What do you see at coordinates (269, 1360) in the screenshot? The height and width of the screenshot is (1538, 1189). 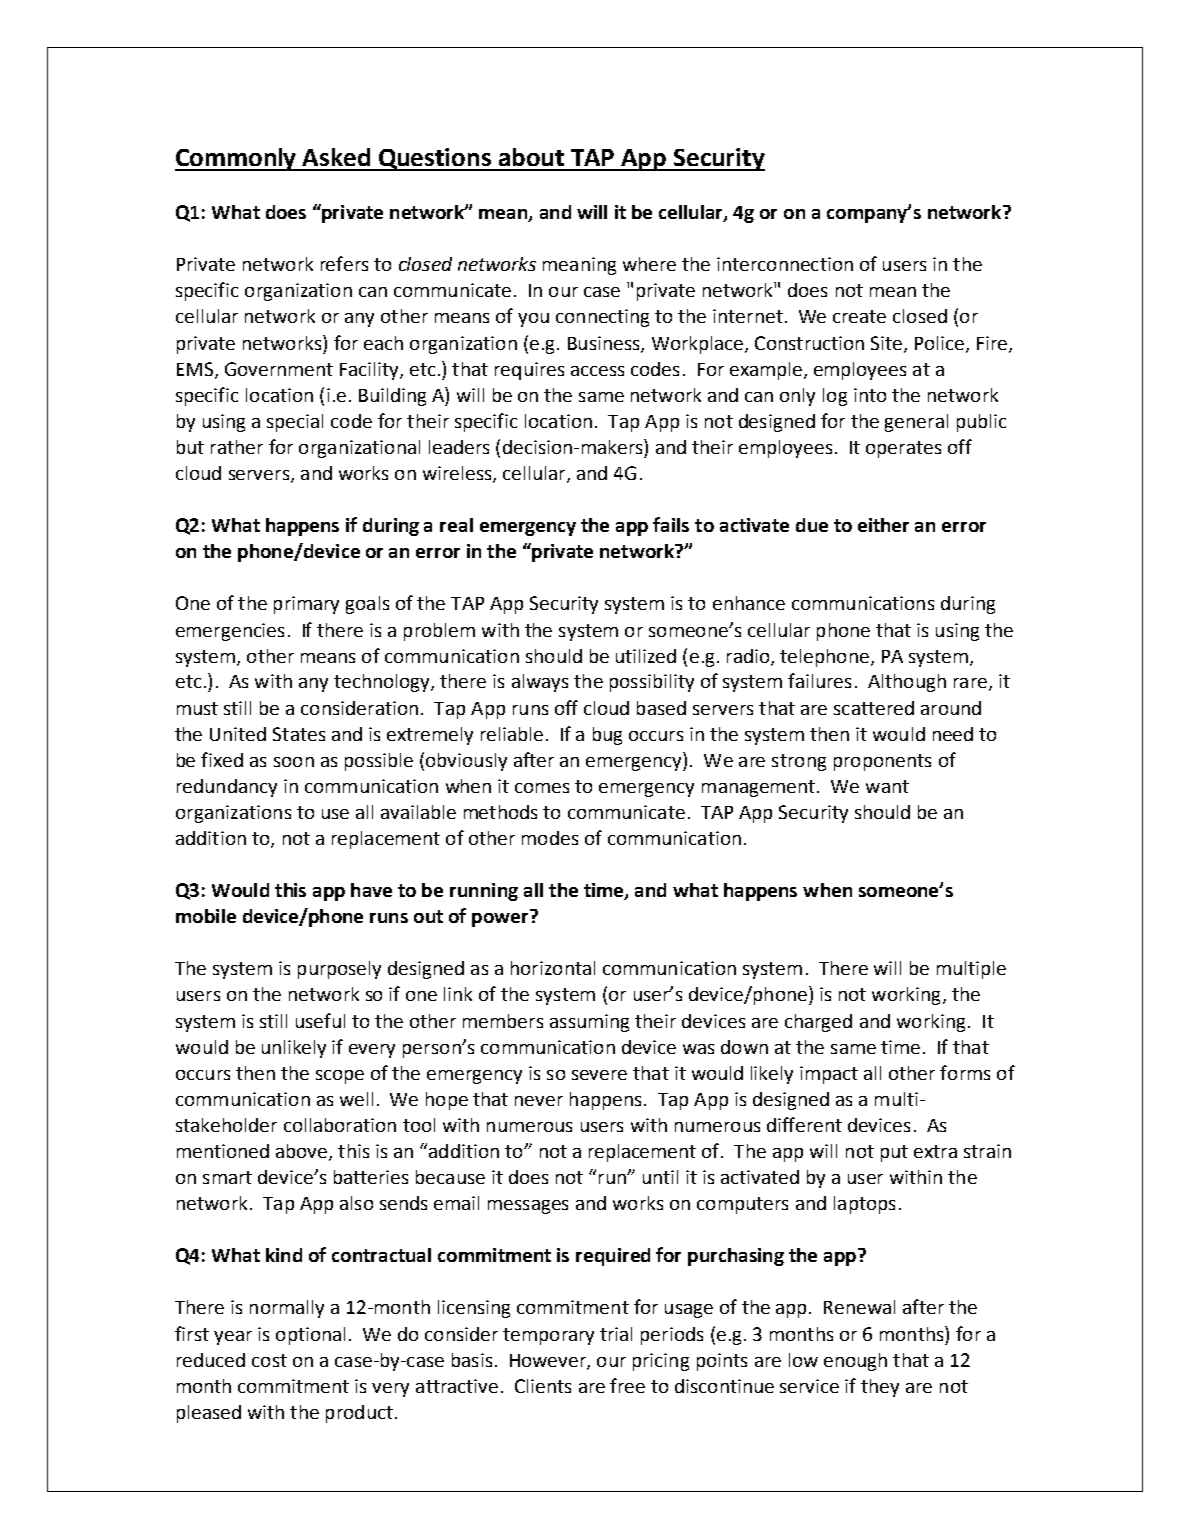 I see `cost` at bounding box center [269, 1360].
